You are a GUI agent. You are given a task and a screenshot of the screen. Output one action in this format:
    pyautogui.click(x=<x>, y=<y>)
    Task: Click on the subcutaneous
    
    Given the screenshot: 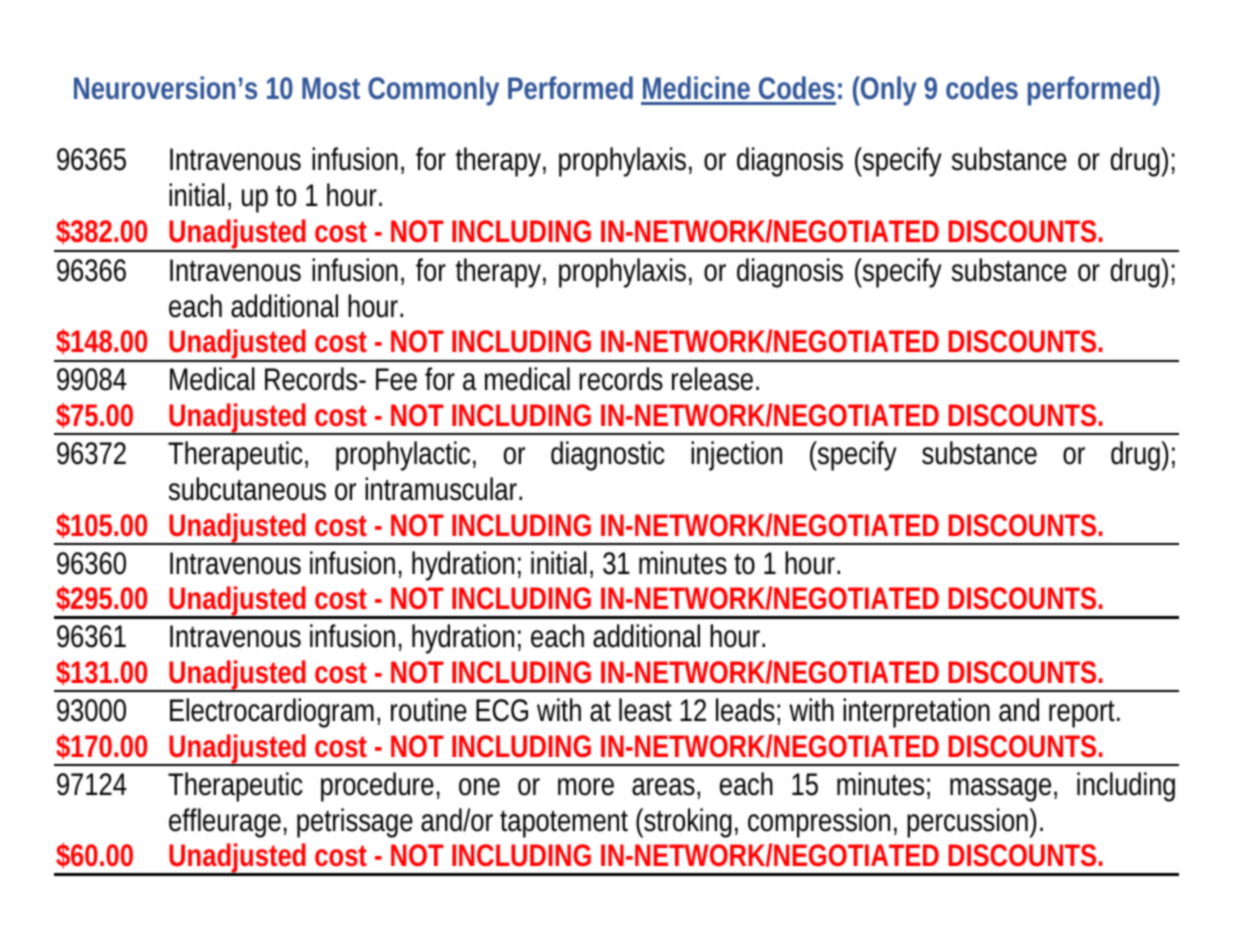 What is the action you would take?
    pyautogui.click(x=247, y=489)
